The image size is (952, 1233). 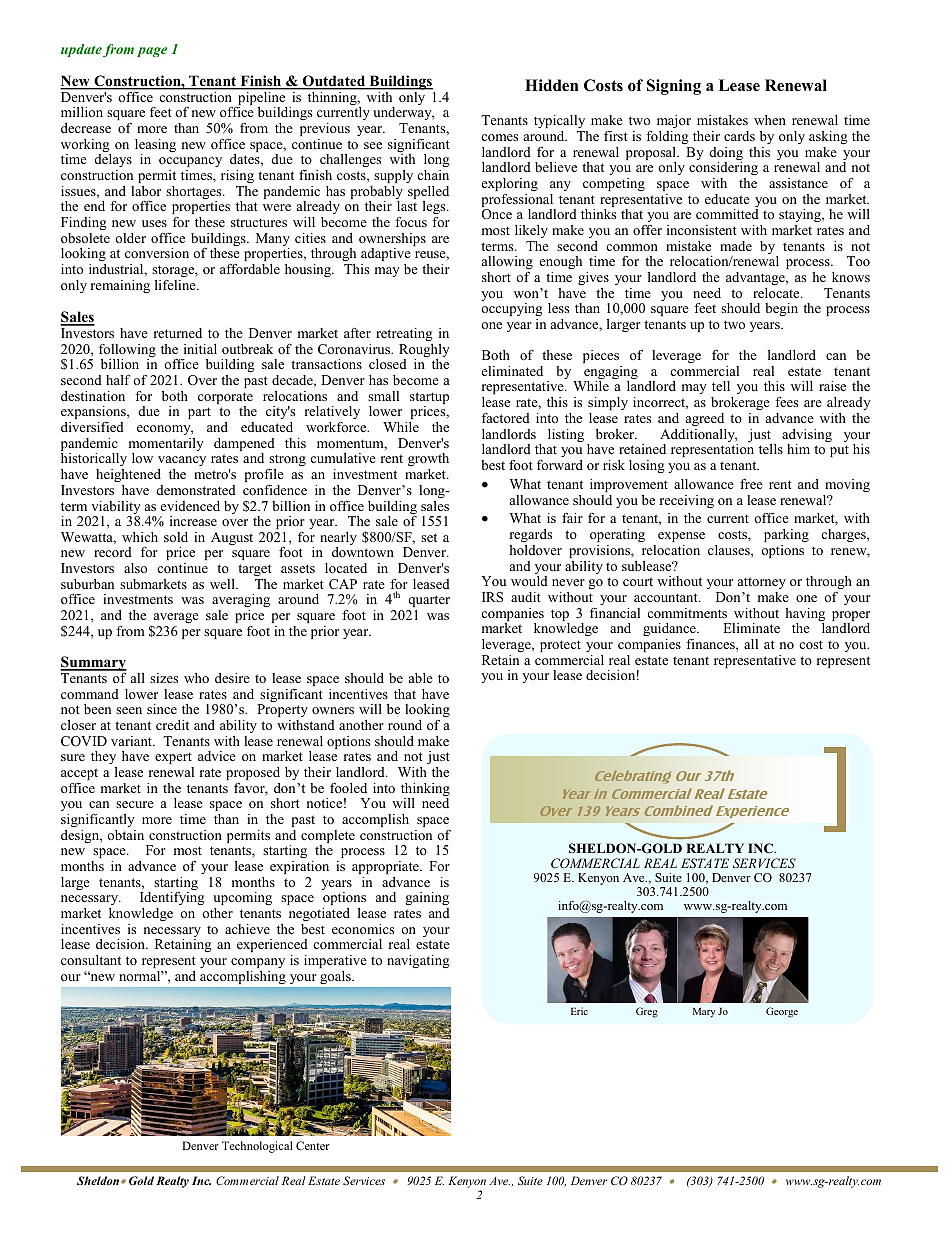 I want to click on average, so click(x=175, y=619).
